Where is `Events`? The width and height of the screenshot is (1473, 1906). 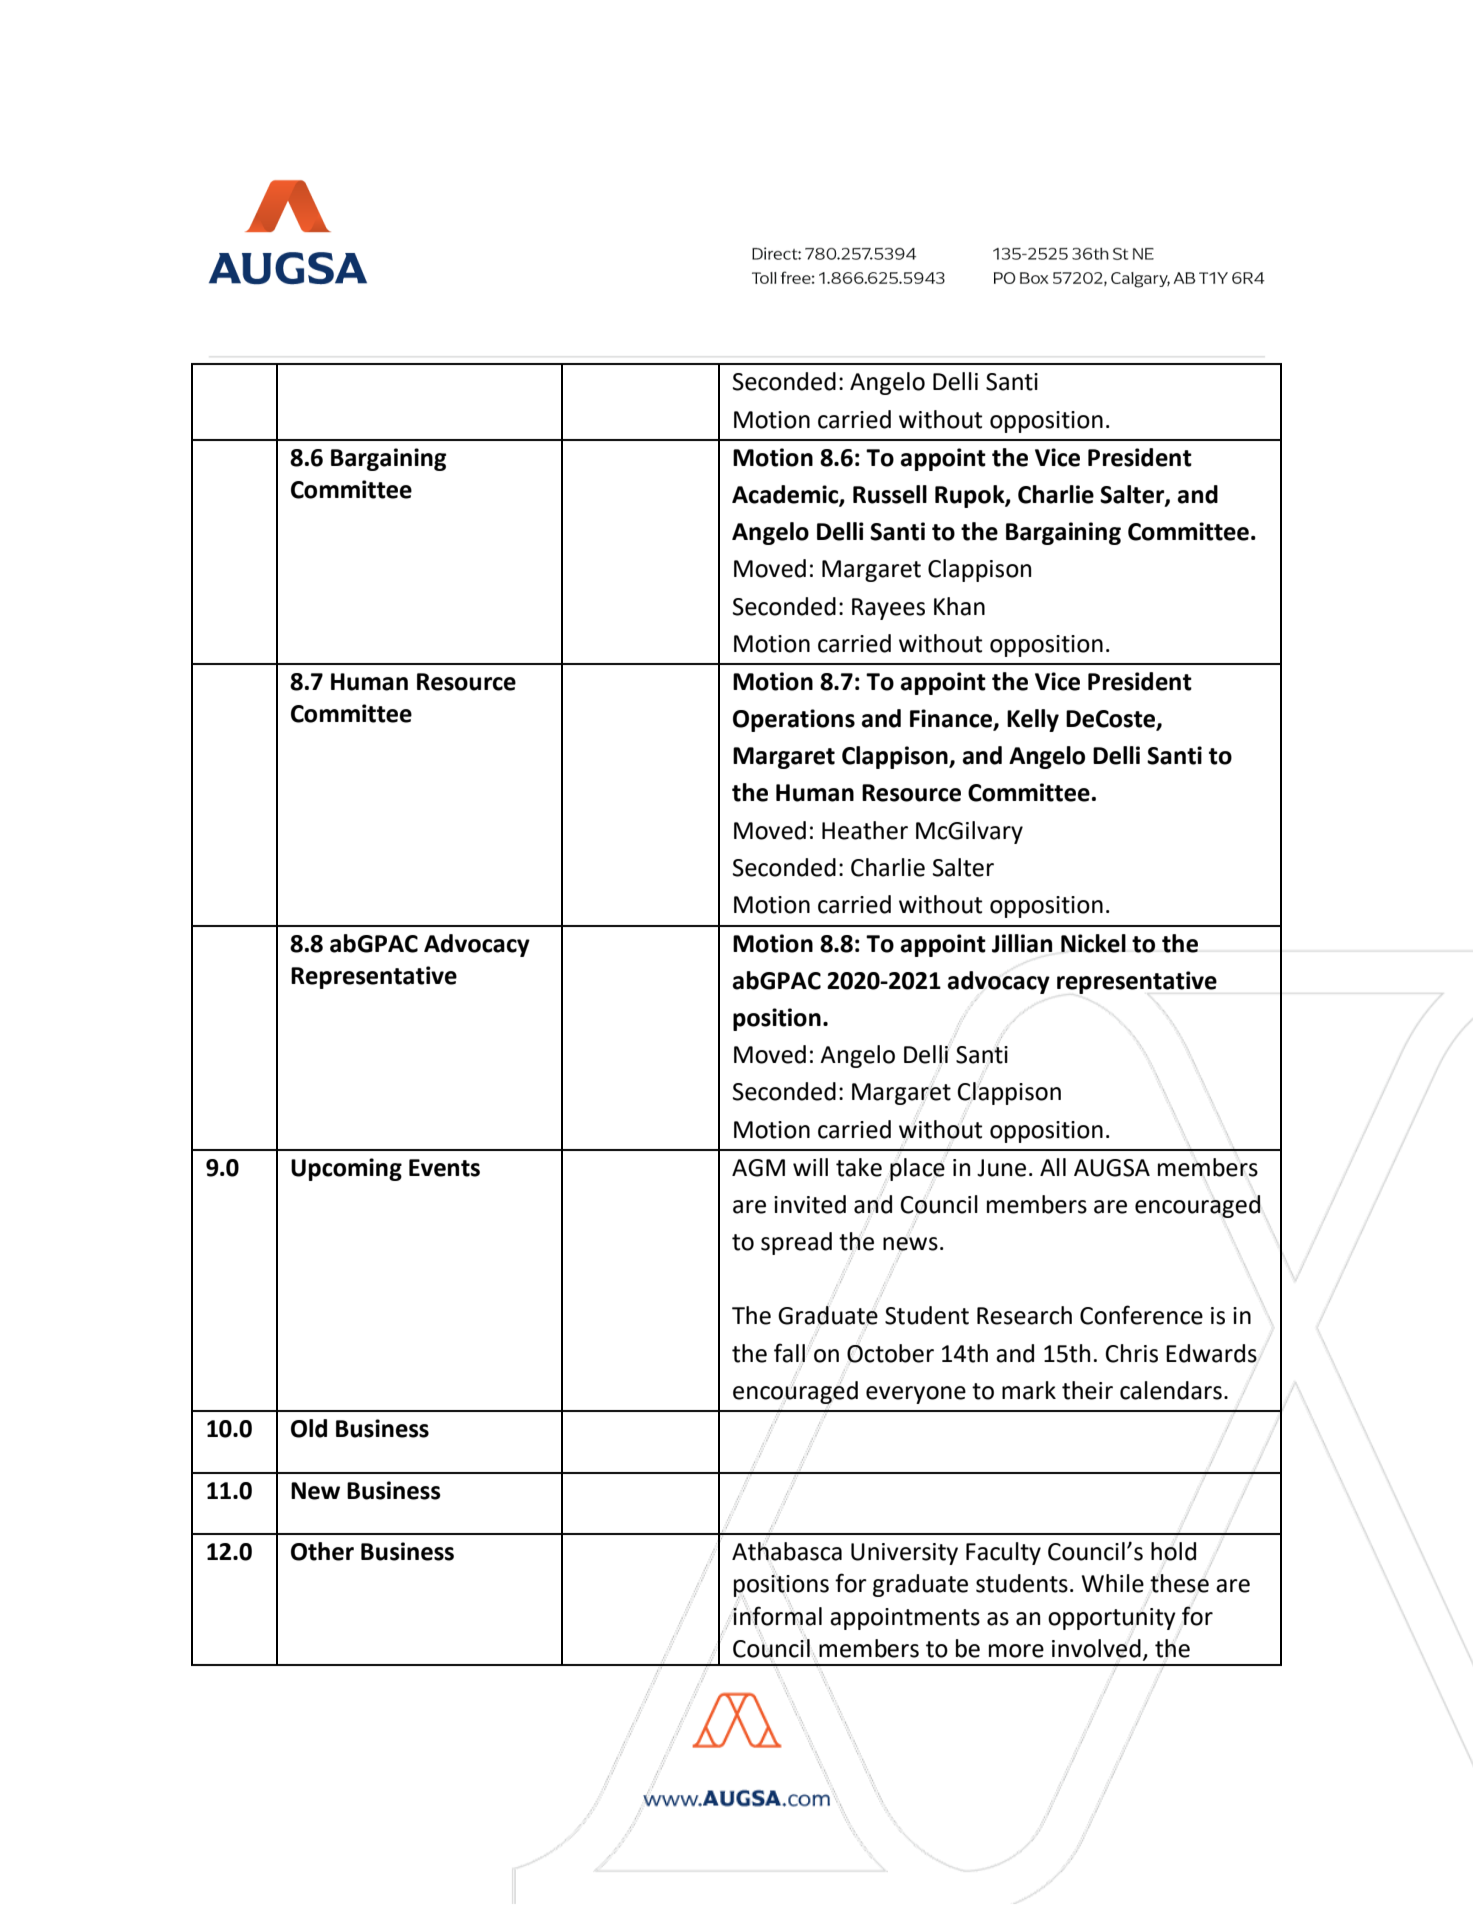
Events is located at coordinates (444, 1168).
